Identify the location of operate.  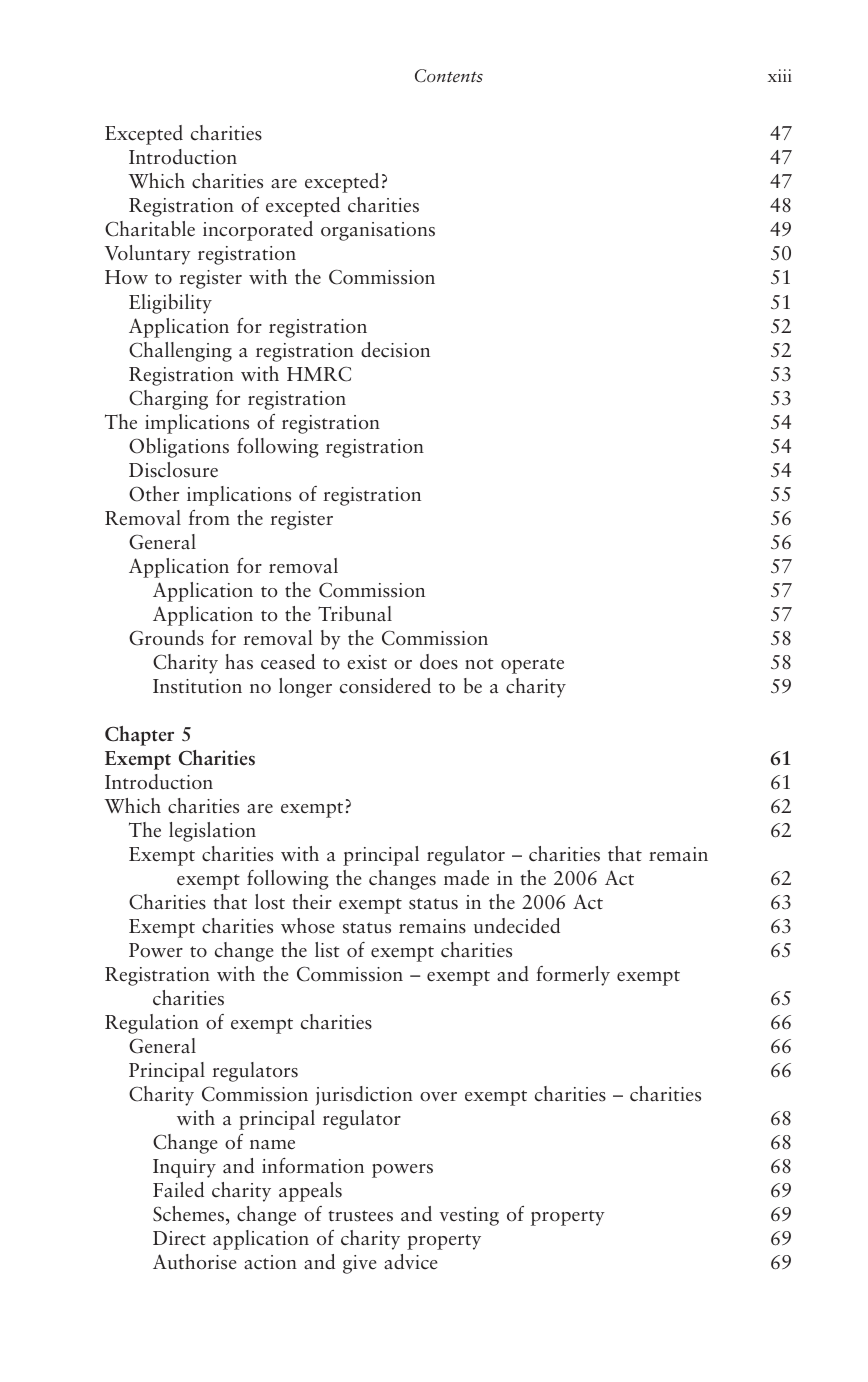
(532, 666).
